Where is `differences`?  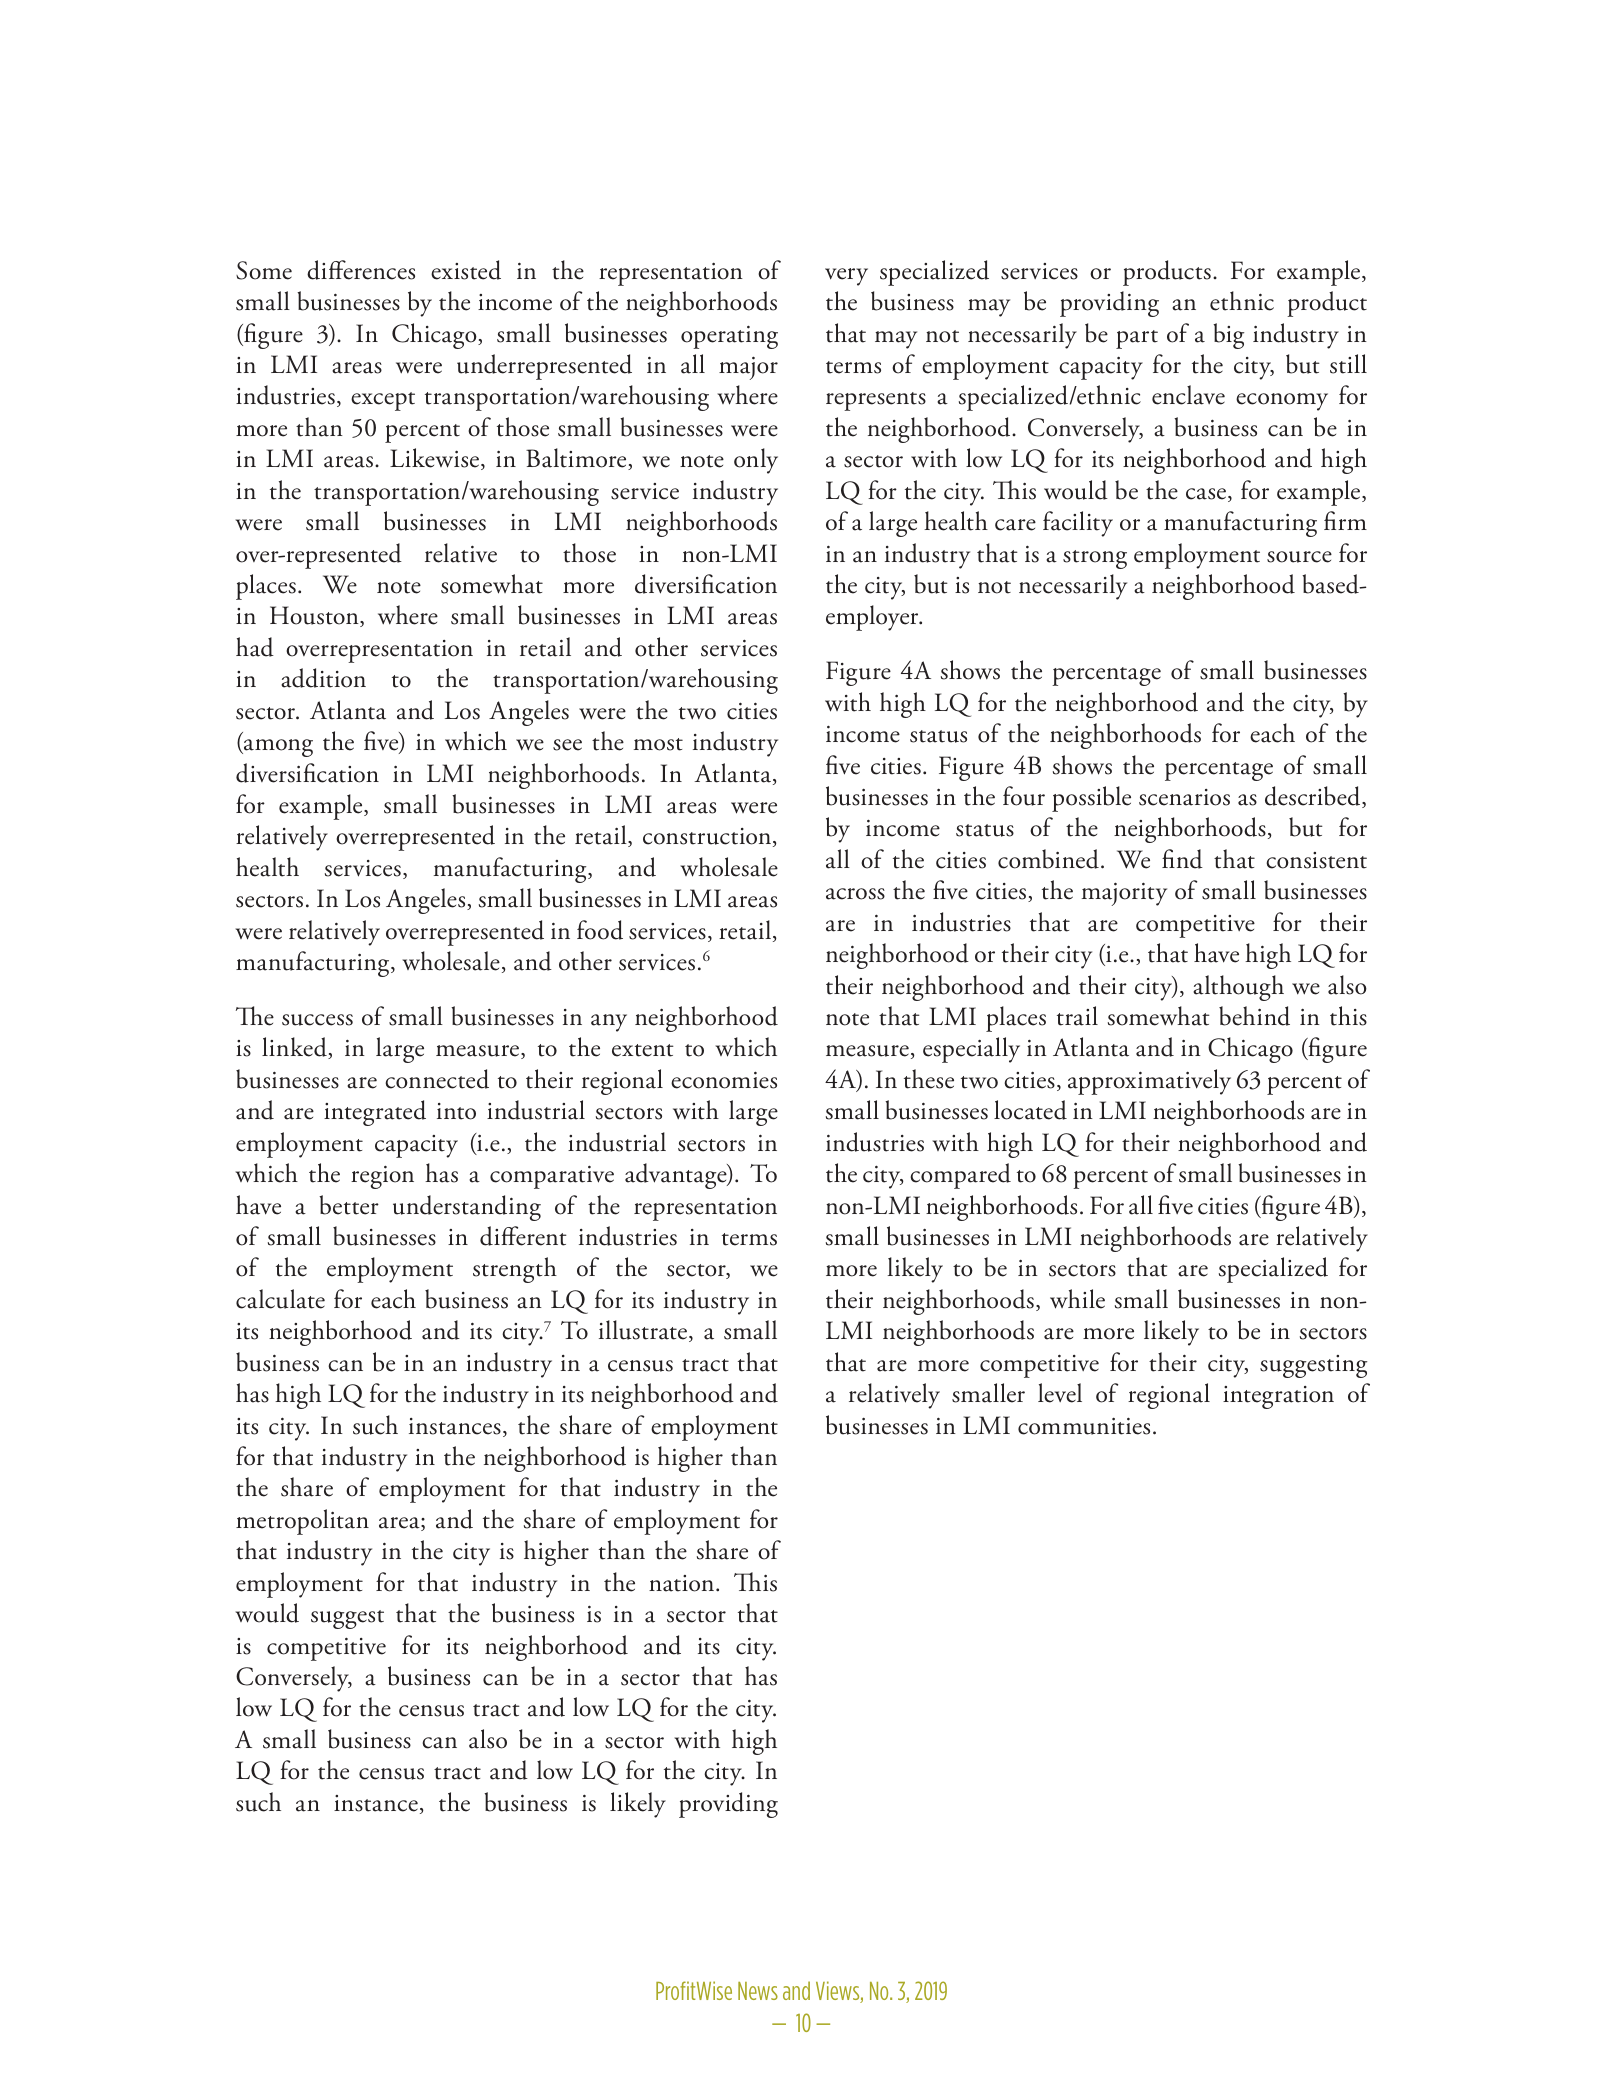
differences is located at coordinates (361, 270).
